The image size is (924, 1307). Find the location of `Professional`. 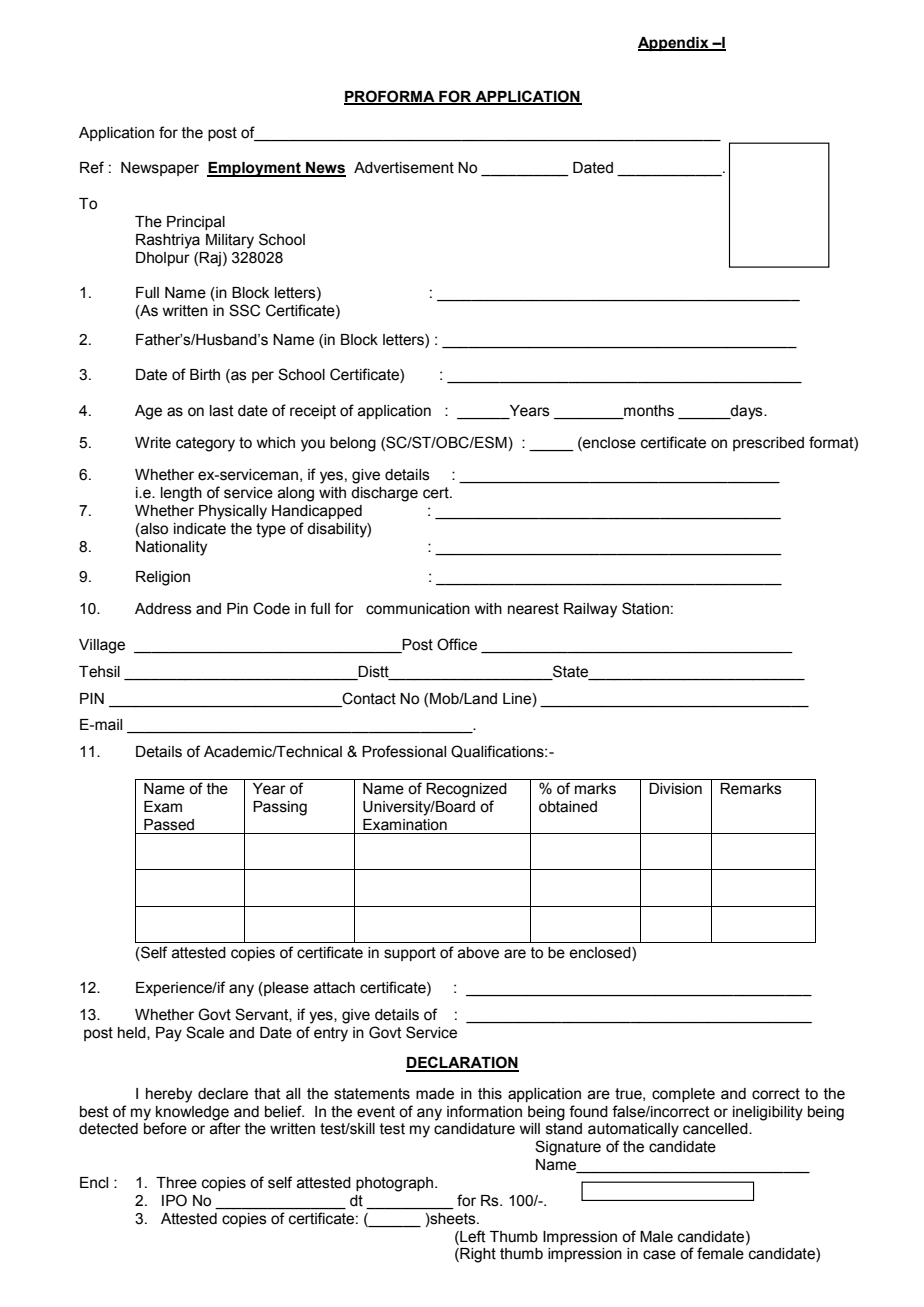

Professional is located at coordinates (404, 751).
